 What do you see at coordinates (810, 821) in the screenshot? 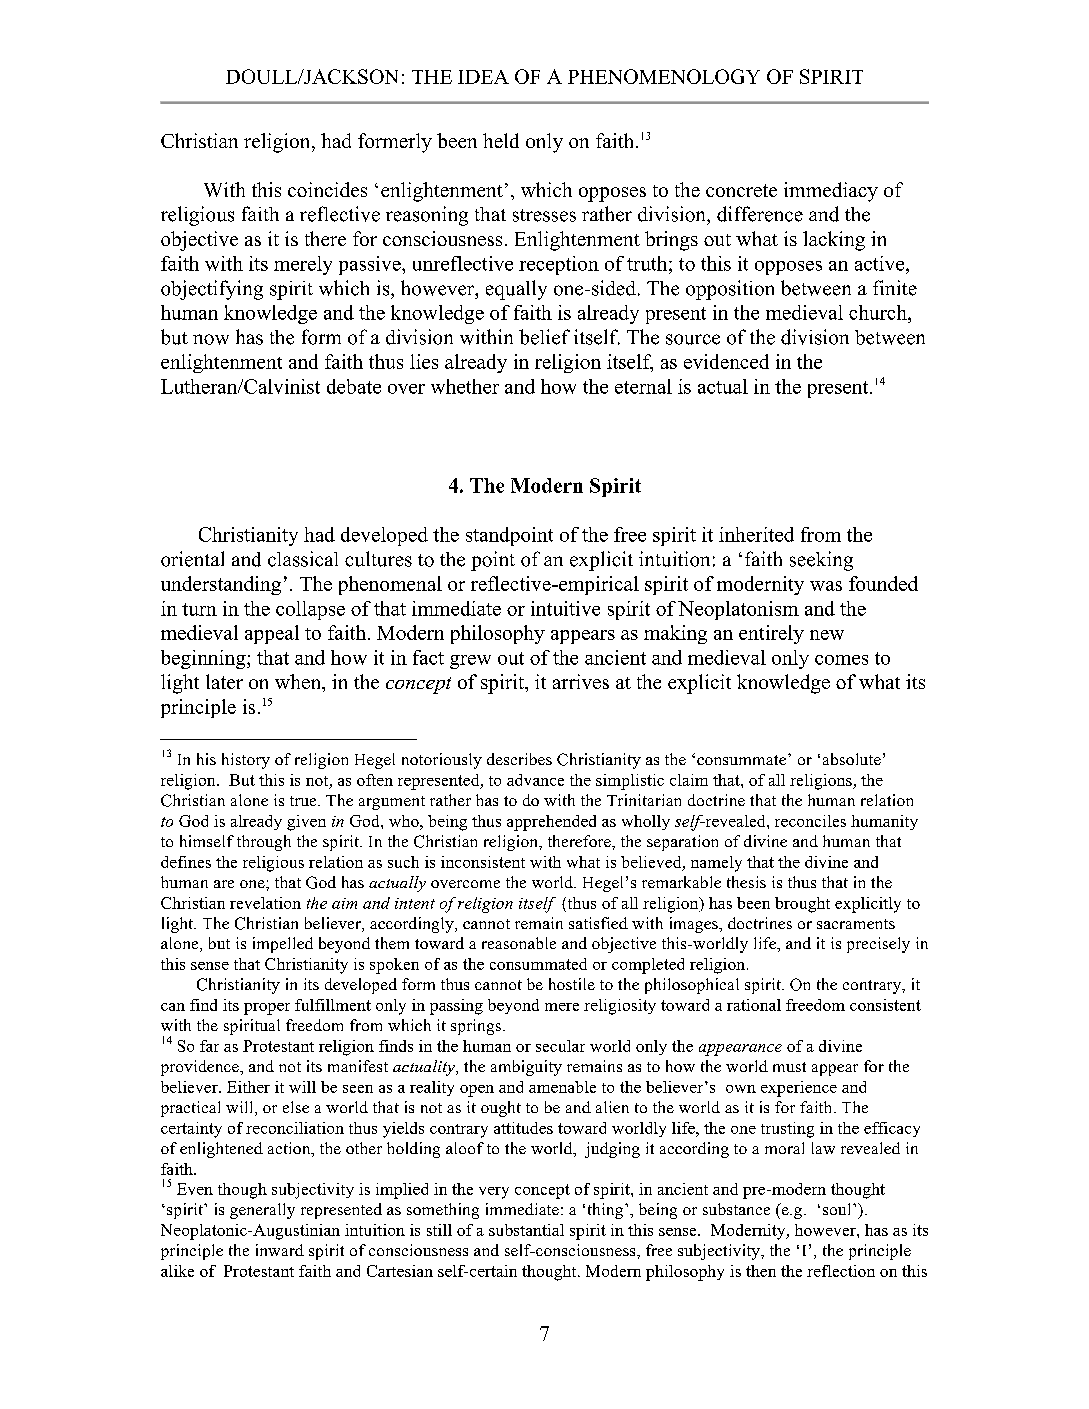
I see `reconciles` at bounding box center [810, 821].
